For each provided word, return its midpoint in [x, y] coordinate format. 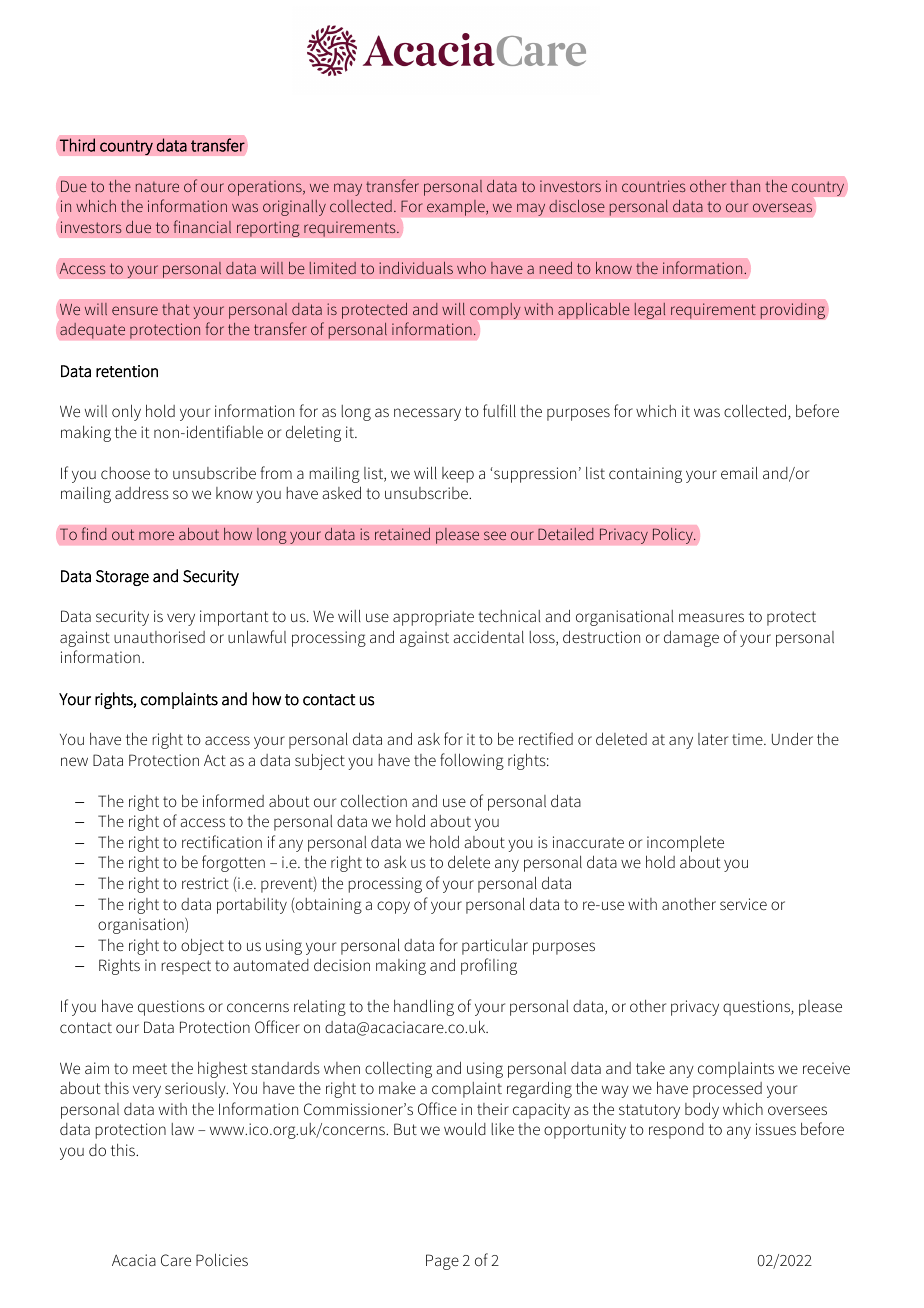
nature [157, 187]
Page [442, 1262]
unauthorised [159, 637]
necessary [427, 414]
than [745, 186]
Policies [222, 1259]
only [126, 412]
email [739, 472]
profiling [489, 966]
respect [186, 967]
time [748, 739]
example [457, 208]
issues [776, 1129]
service [743, 904]
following [472, 761]
